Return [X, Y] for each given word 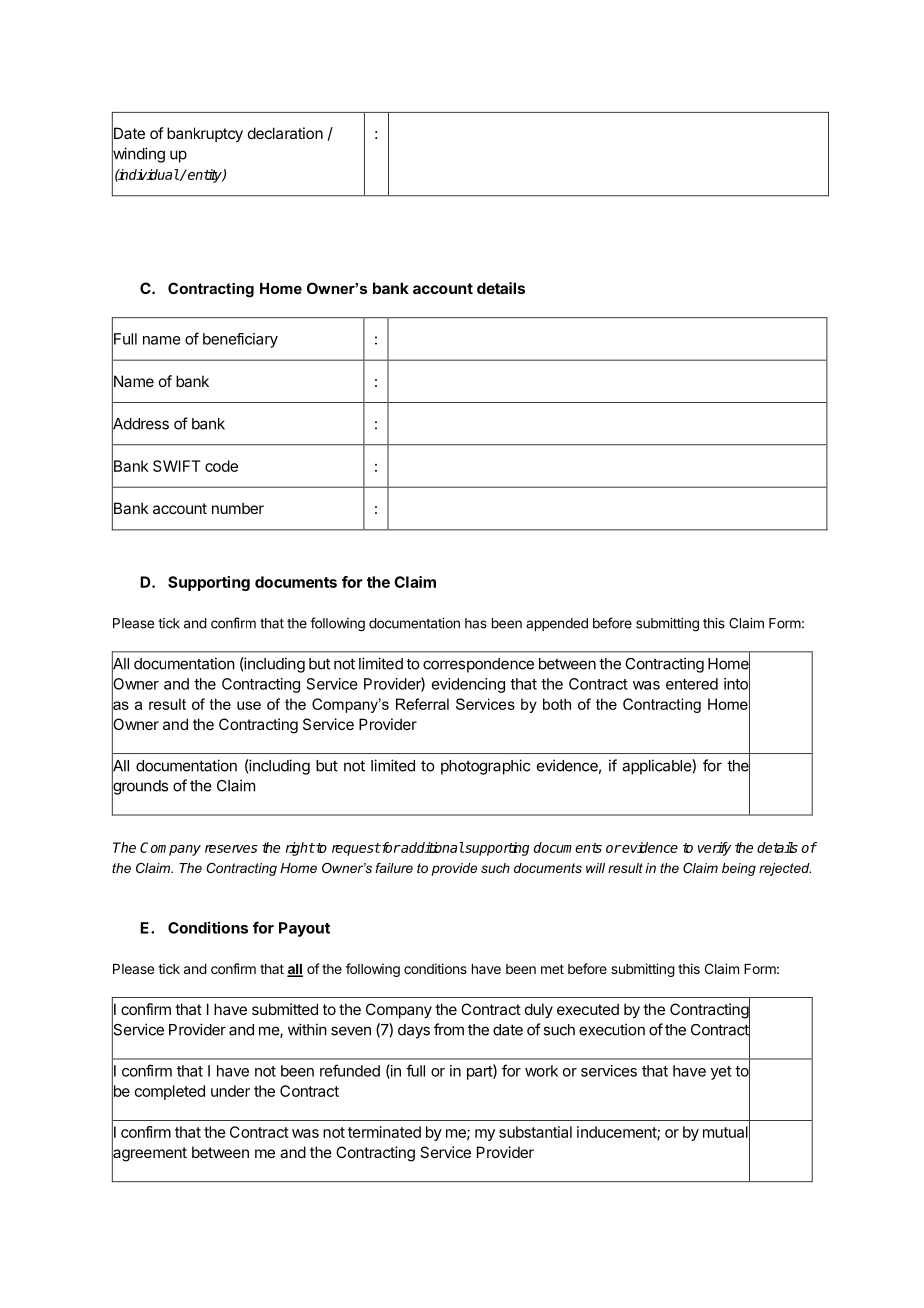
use [249, 705]
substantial [535, 1132]
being [739, 869]
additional [432, 847]
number [238, 508]
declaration [285, 133]
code [221, 466]
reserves [231, 849]
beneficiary [240, 340]
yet [721, 1073]
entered [692, 684]
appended [557, 624]
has [476, 623]
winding [138, 155]
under [230, 1091]
